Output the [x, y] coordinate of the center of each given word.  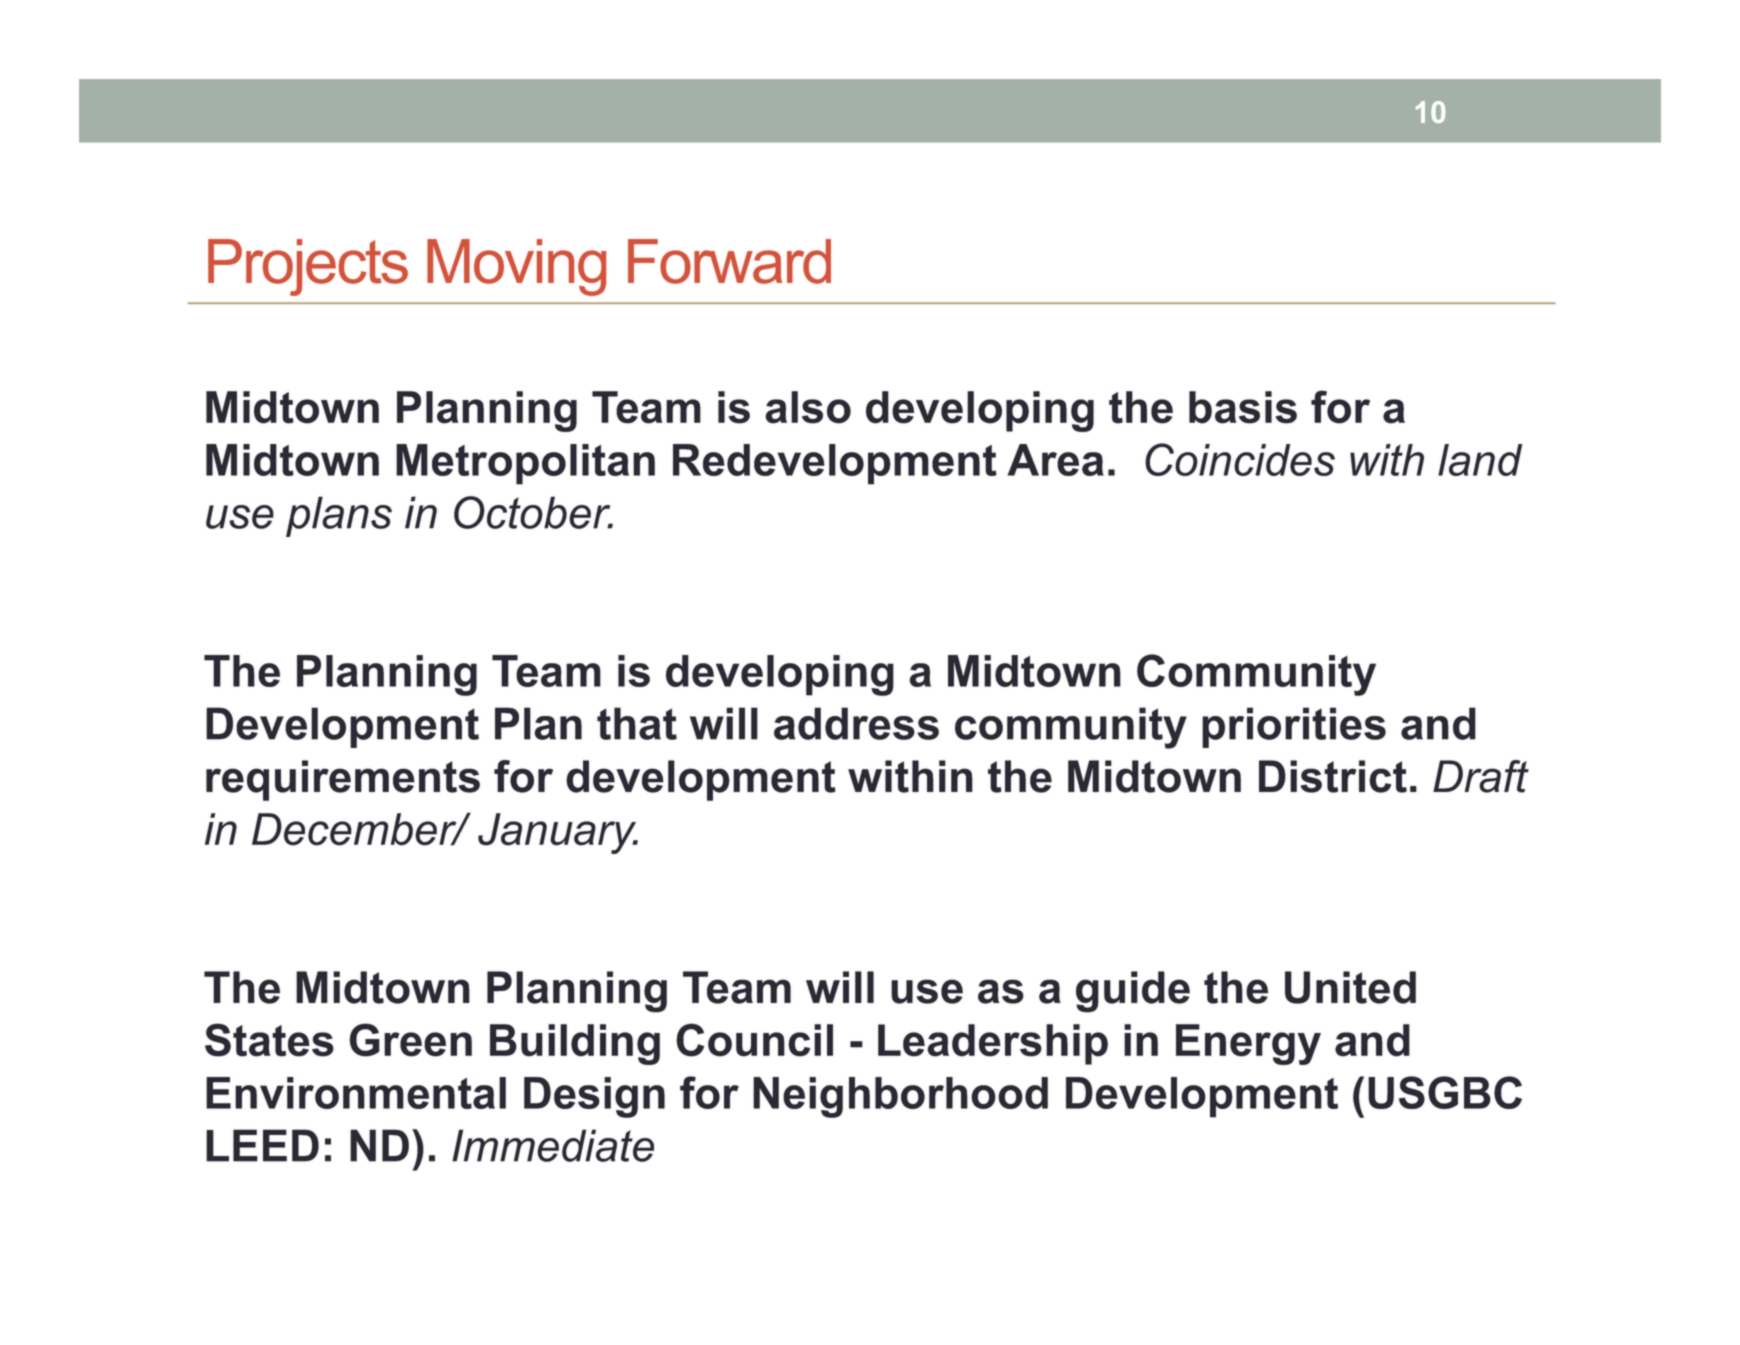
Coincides [1240, 459]
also [808, 407]
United [1350, 987]
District [1333, 776]
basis [1243, 407]
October [533, 512]
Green [410, 1040]
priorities [1294, 727]
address [856, 723]
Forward [729, 261]
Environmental [356, 1093]
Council [754, 1040]
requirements [343, 780]
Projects [308, 267]
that [637, 723]
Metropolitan [525, 464]
